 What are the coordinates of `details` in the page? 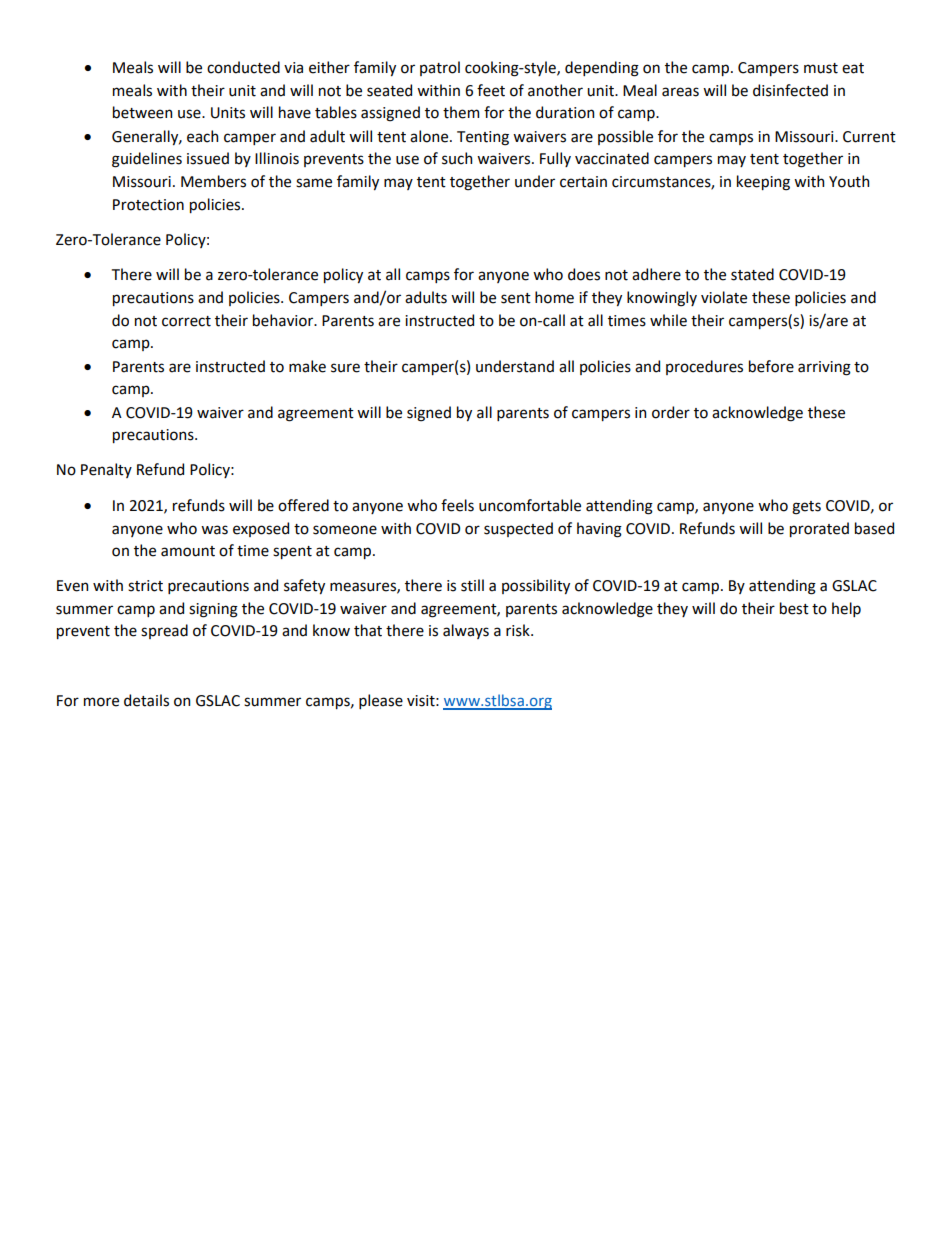 It's located at (146, 700).
